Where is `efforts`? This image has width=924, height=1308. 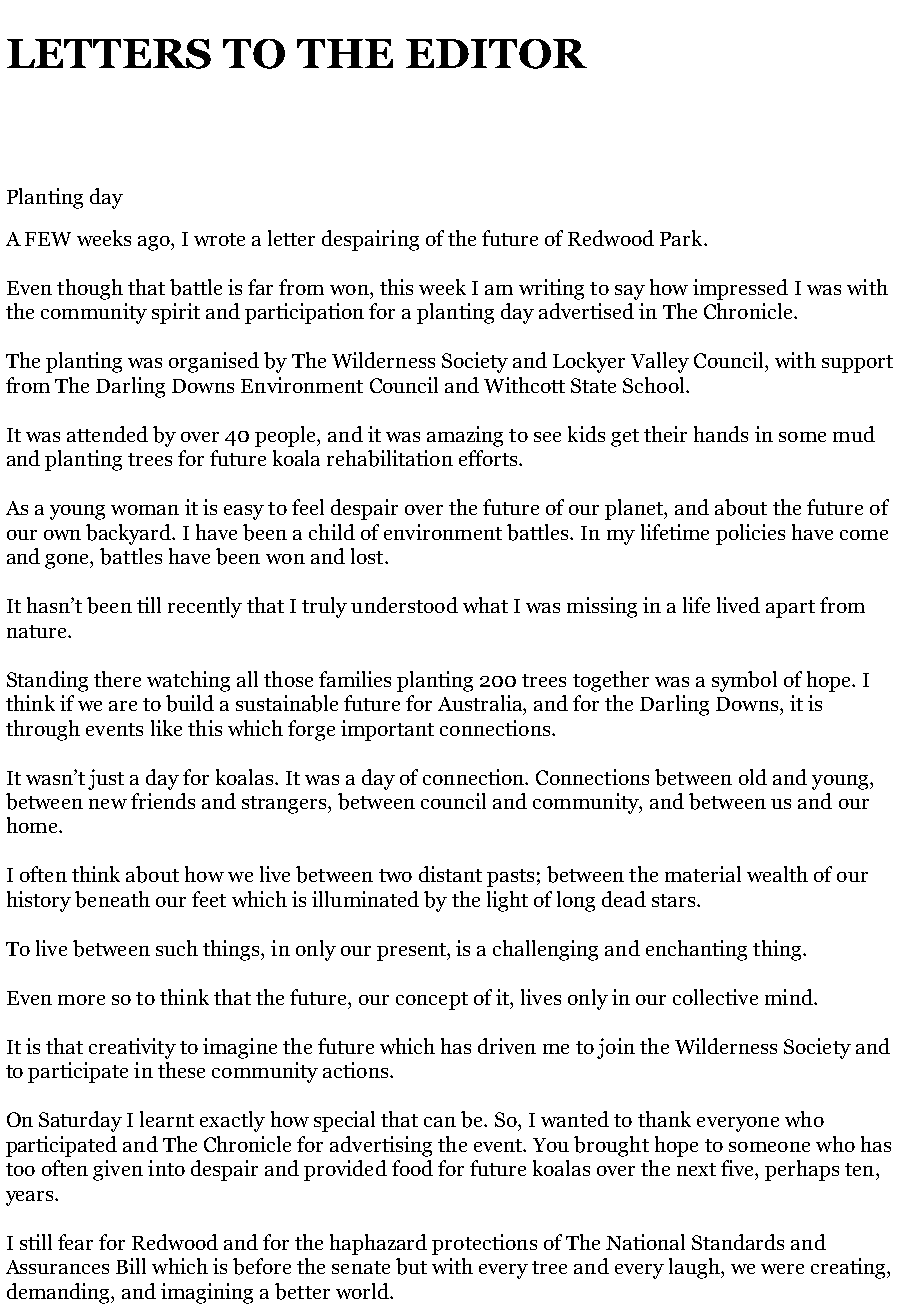 efforts is located at coordinates (489, 458).
